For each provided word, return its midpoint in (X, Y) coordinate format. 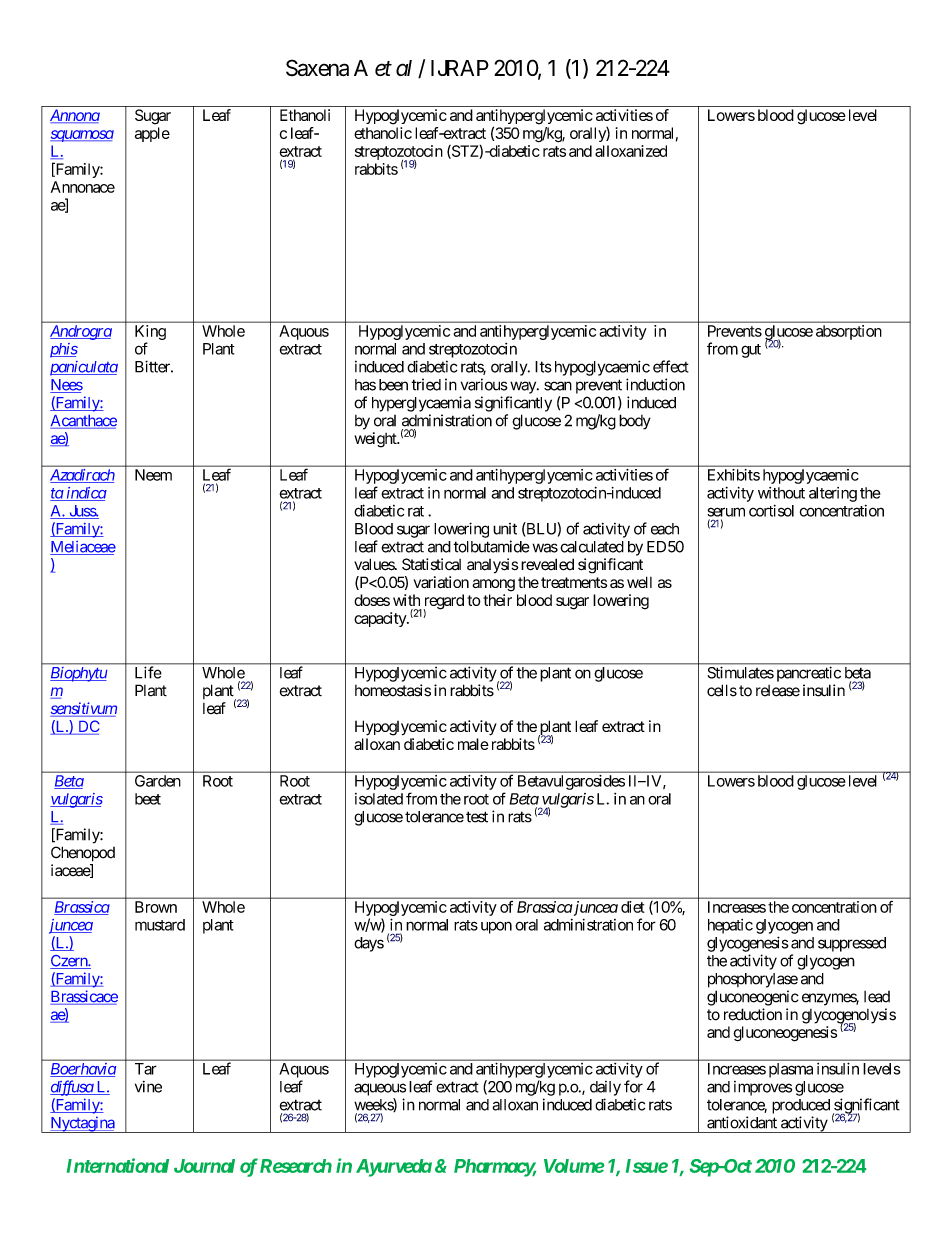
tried (426, 384)
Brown (156, 907)
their (497, 600)
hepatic (730, 926)
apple (152, 134)
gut (751, 351)
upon (496, 927)
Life (148, 672)
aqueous (380, 1089)
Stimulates (741, 673)
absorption (849, 332)
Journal (204, 1166)
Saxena (317, 67)
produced (801, 1106)
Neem (153, 475)
